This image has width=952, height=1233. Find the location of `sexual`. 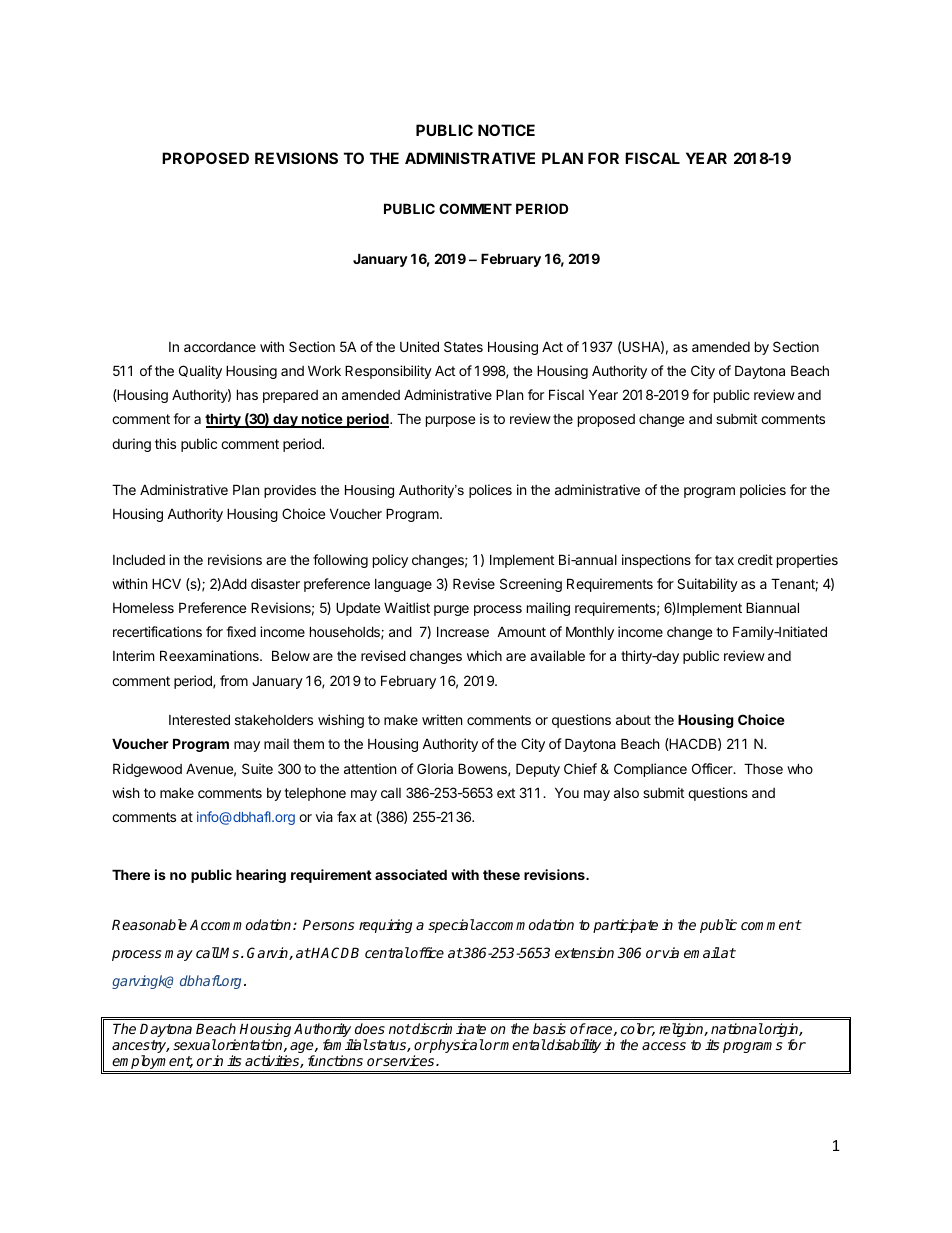

sexual is located at coordinates (195, 1044).
